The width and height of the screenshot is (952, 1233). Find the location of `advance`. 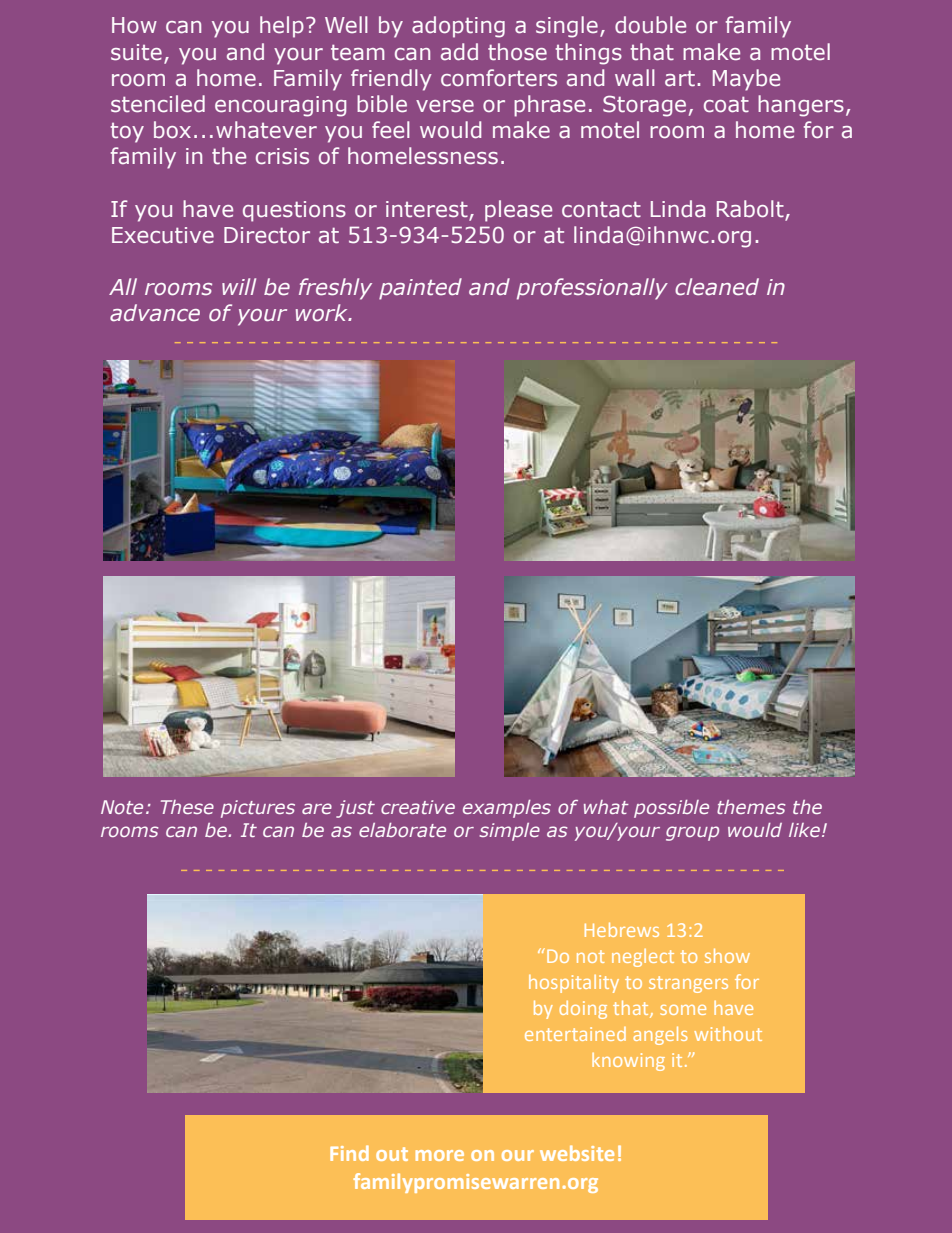

advance is located at coordinates (155, 313).
